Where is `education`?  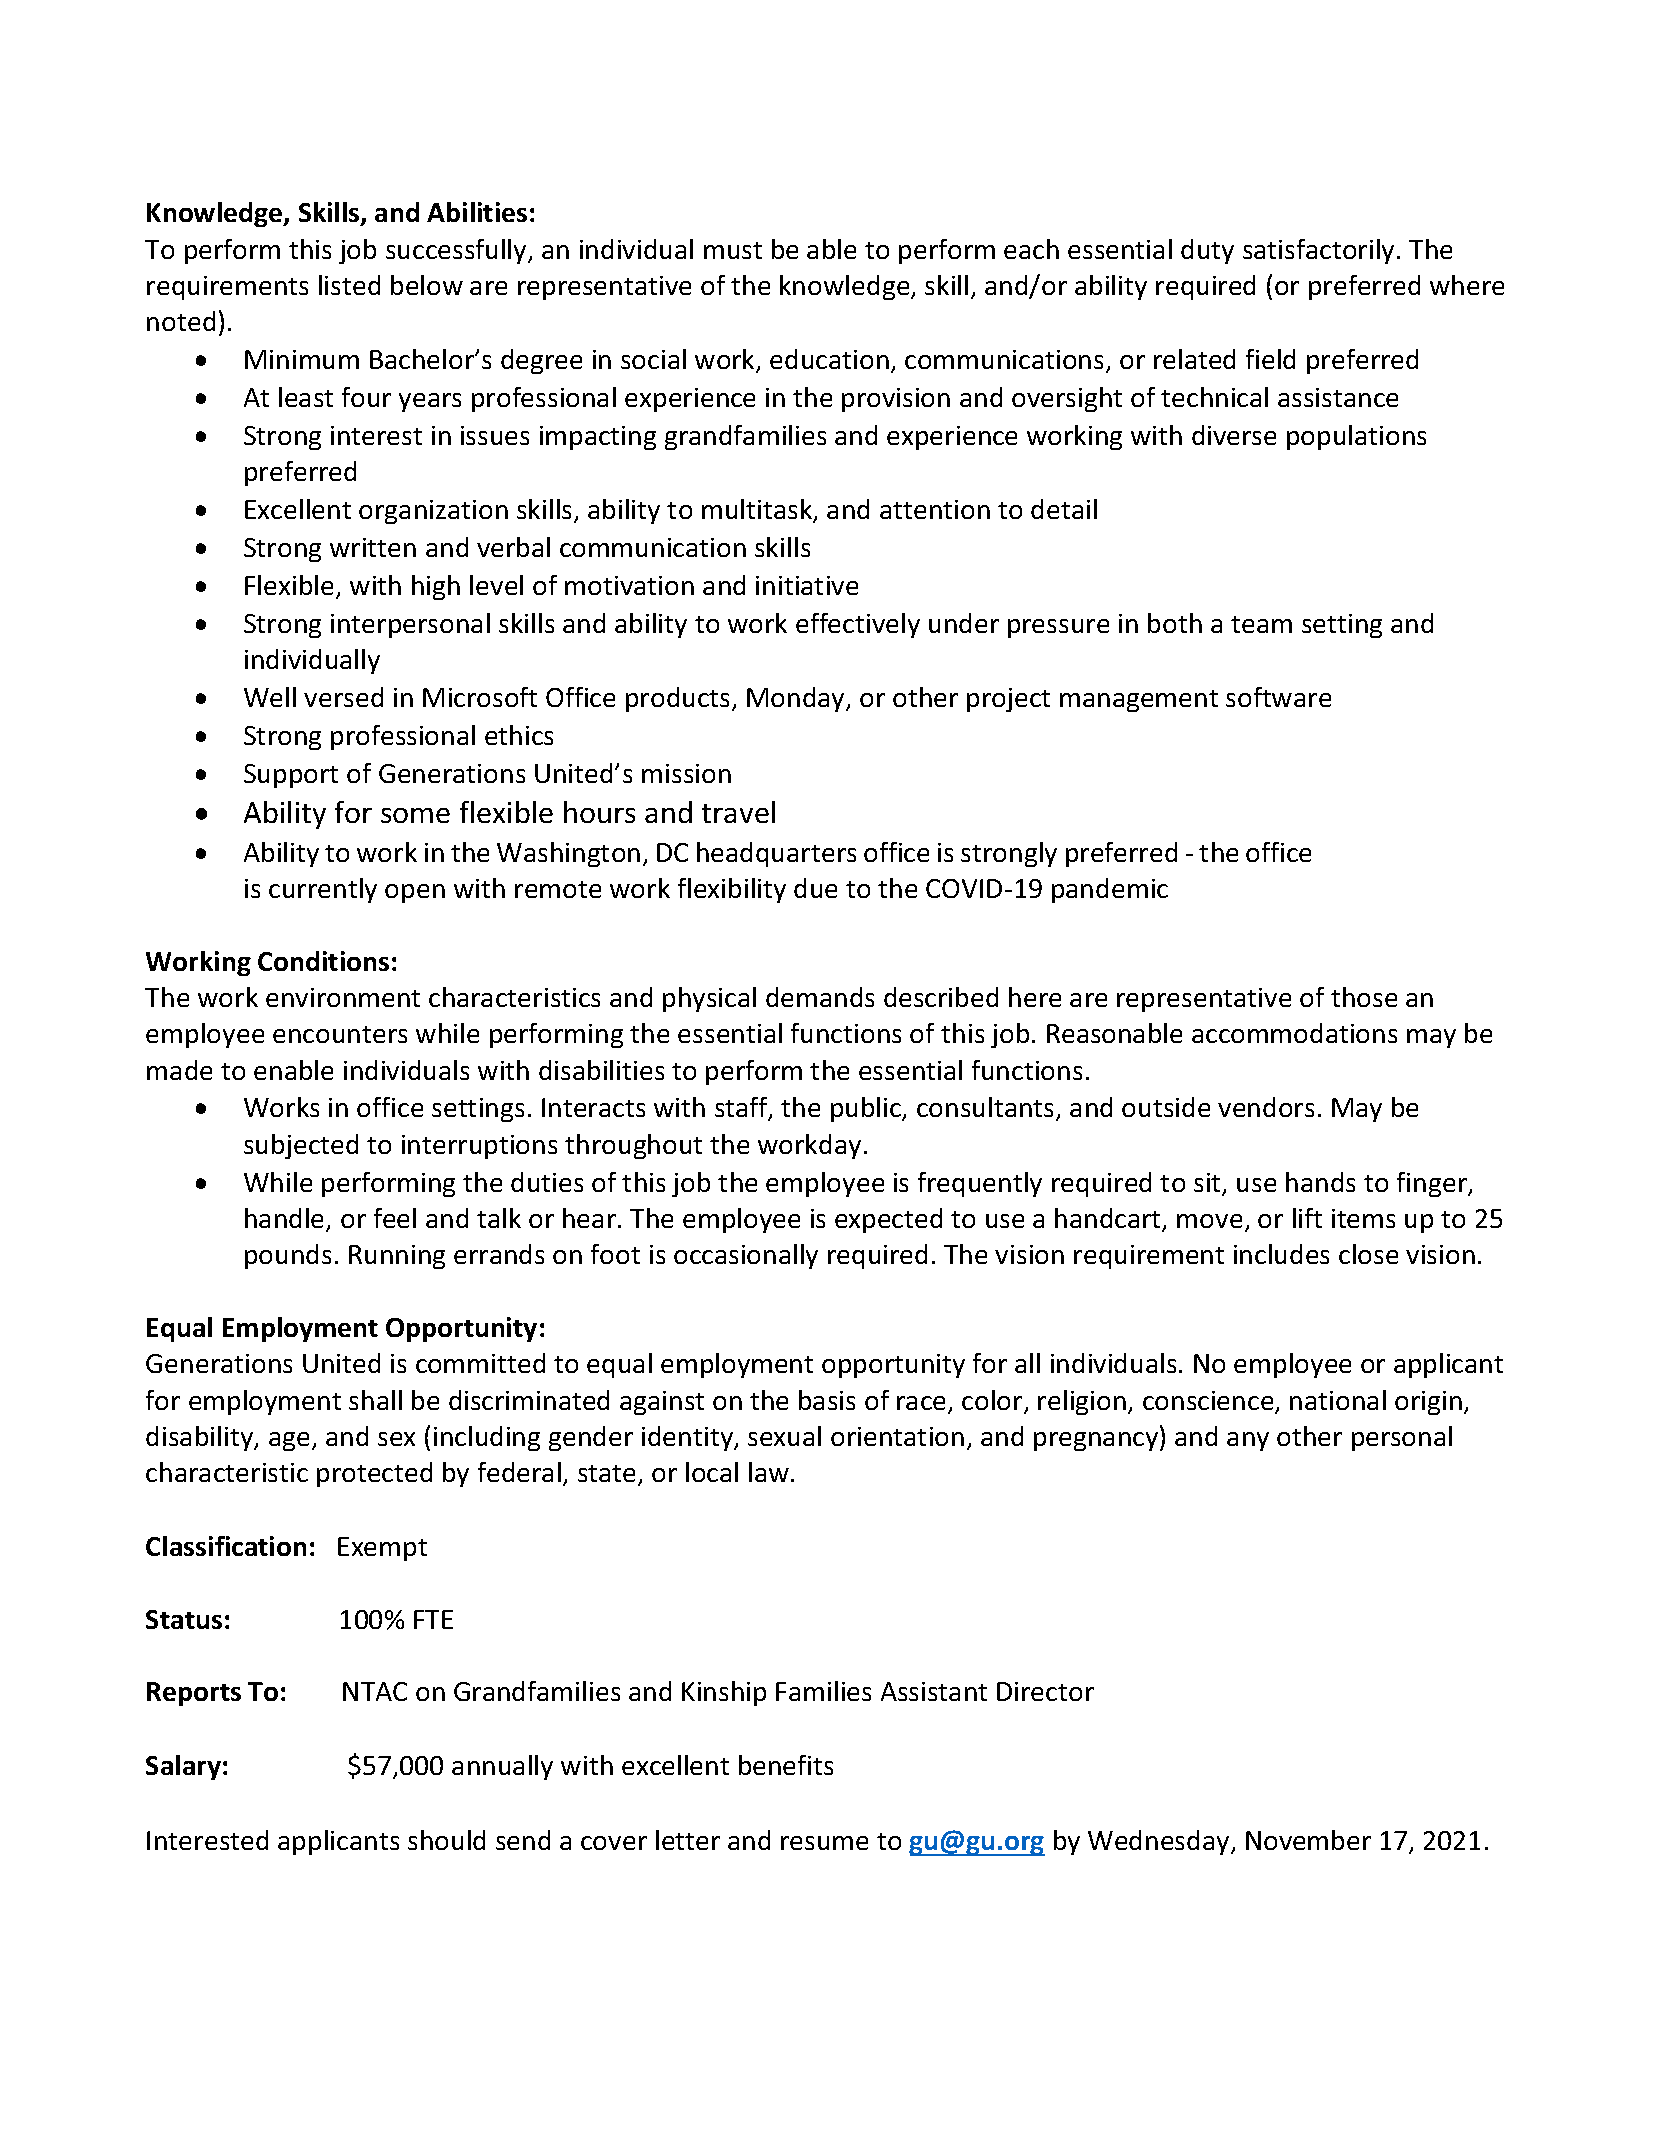
education is located at coordinates (829, 359).
